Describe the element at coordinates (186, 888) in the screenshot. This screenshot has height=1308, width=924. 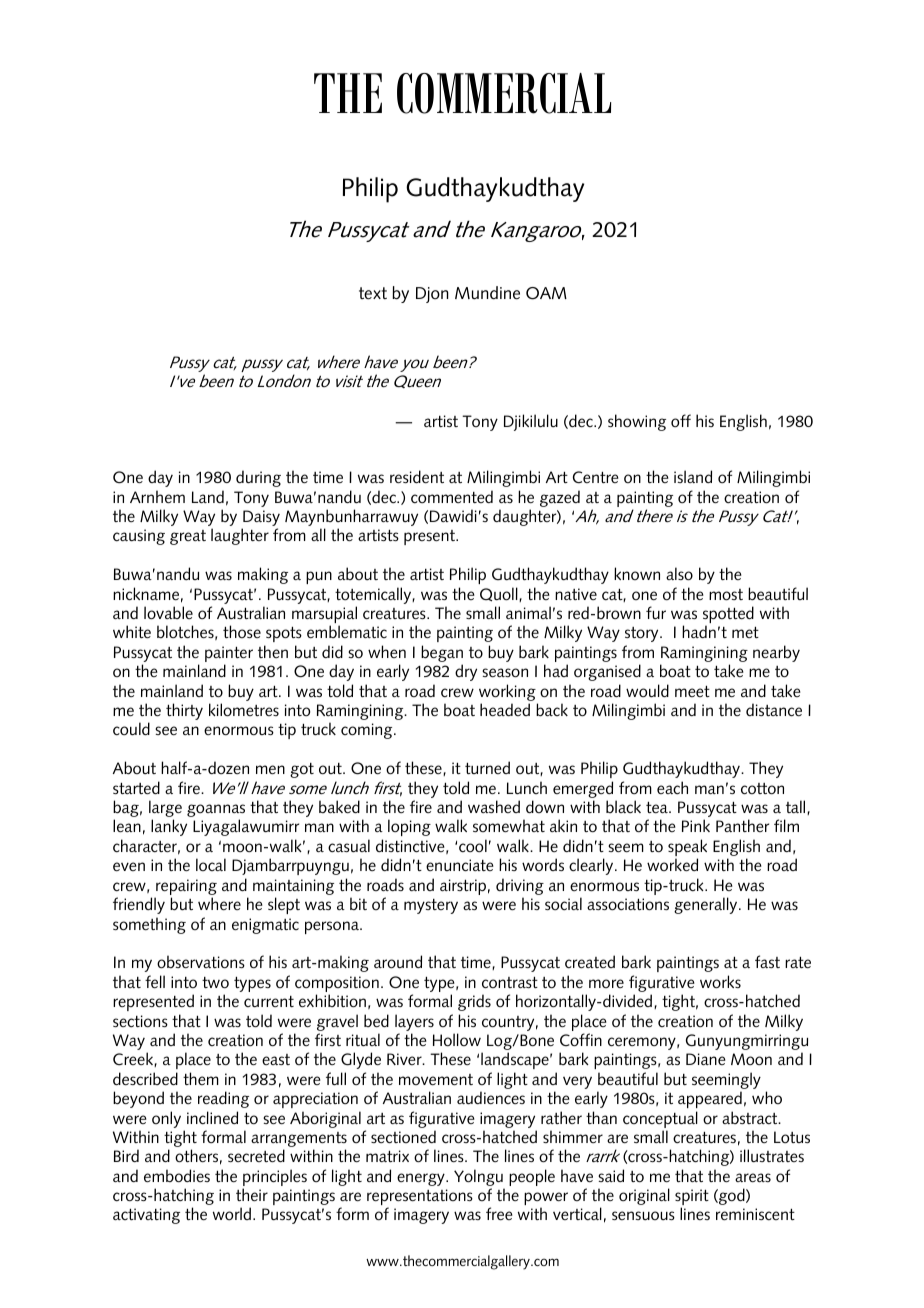
I see `repairing` at that location.
